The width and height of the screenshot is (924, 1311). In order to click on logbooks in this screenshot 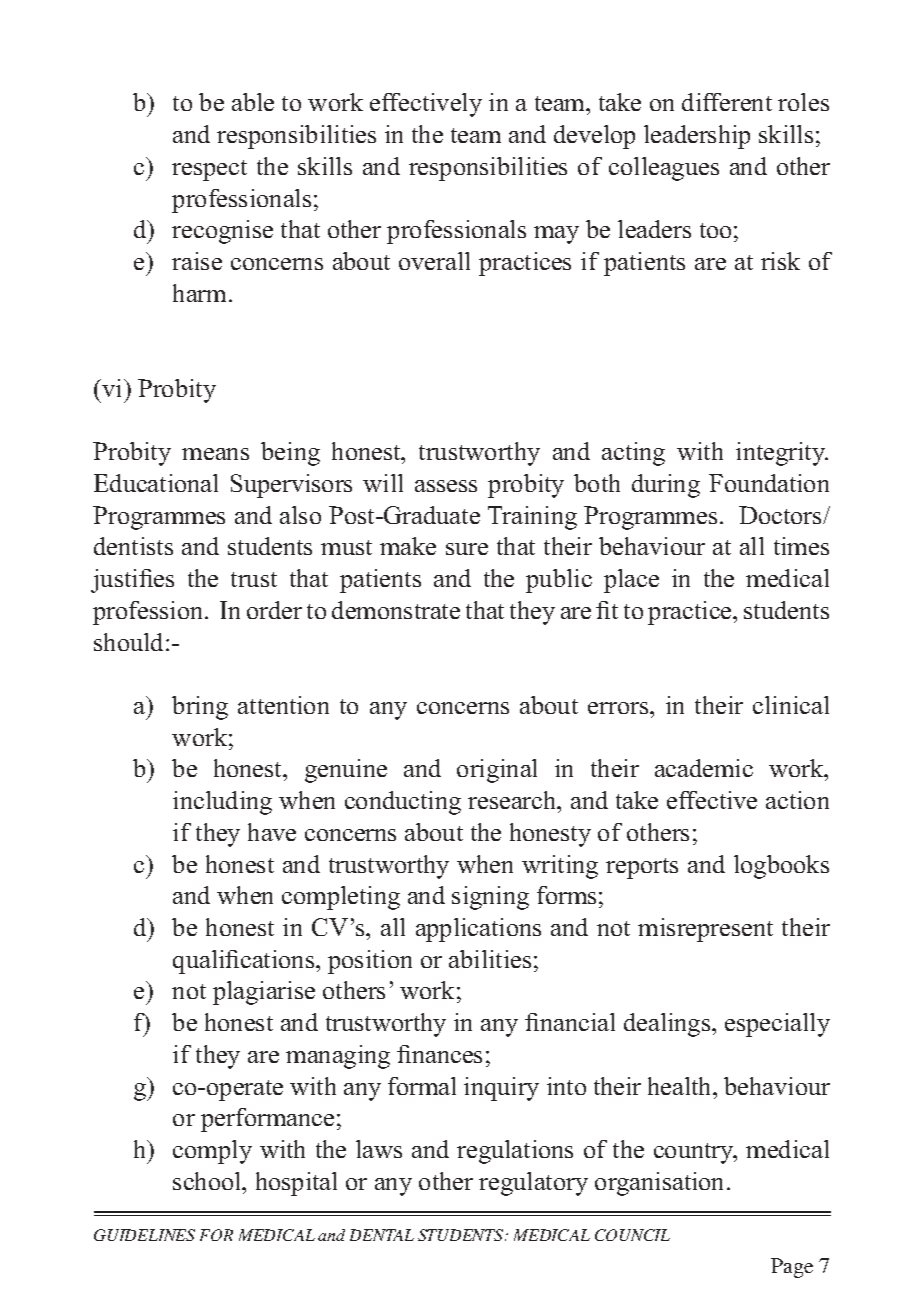, I will do `click(781, 867)`.
